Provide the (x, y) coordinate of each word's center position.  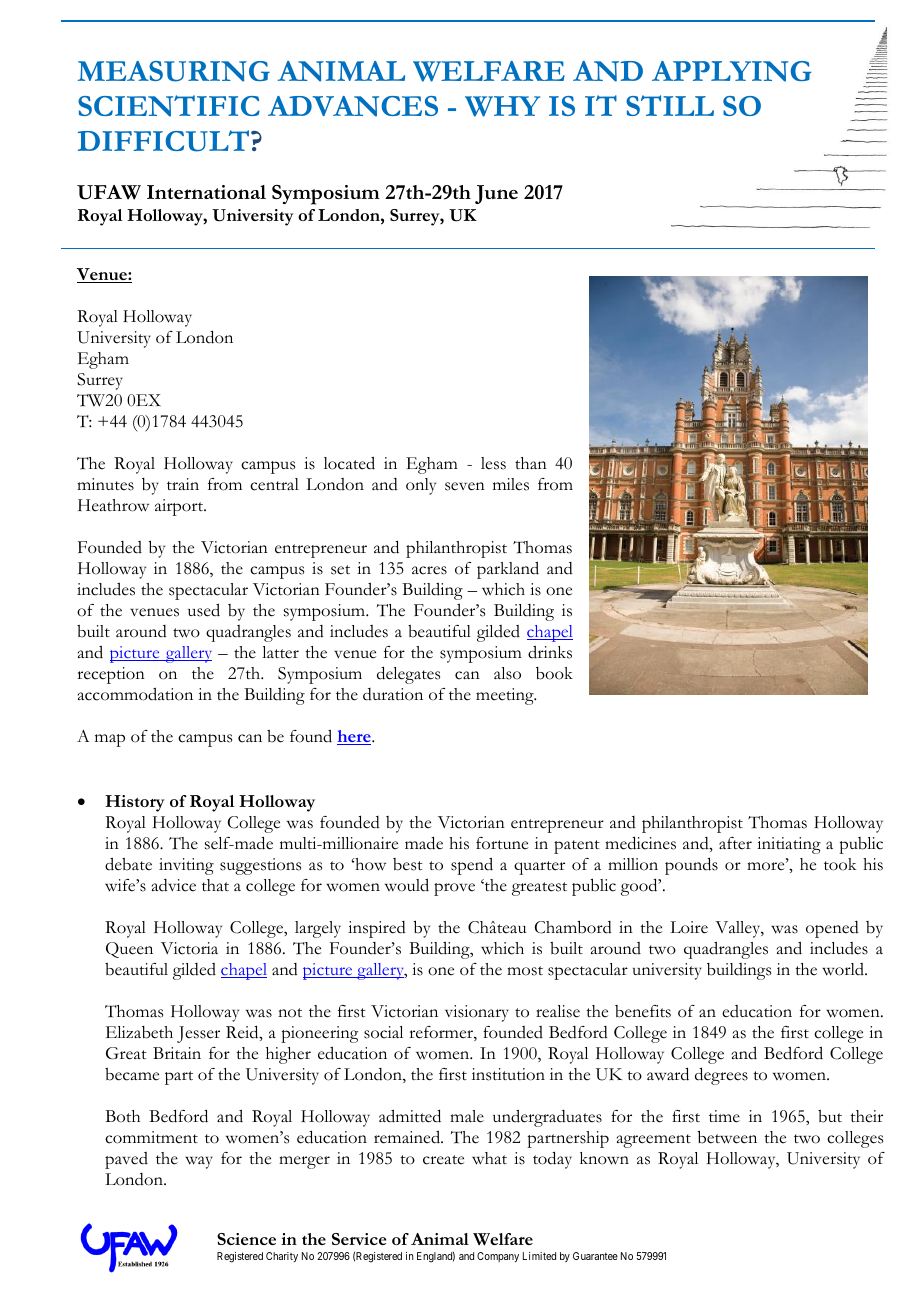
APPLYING (731, 71)
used (204, 610)
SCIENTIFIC (169, 106)
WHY (502, 106)
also (507, 673)
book (554, 673)
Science (246, 1239)
